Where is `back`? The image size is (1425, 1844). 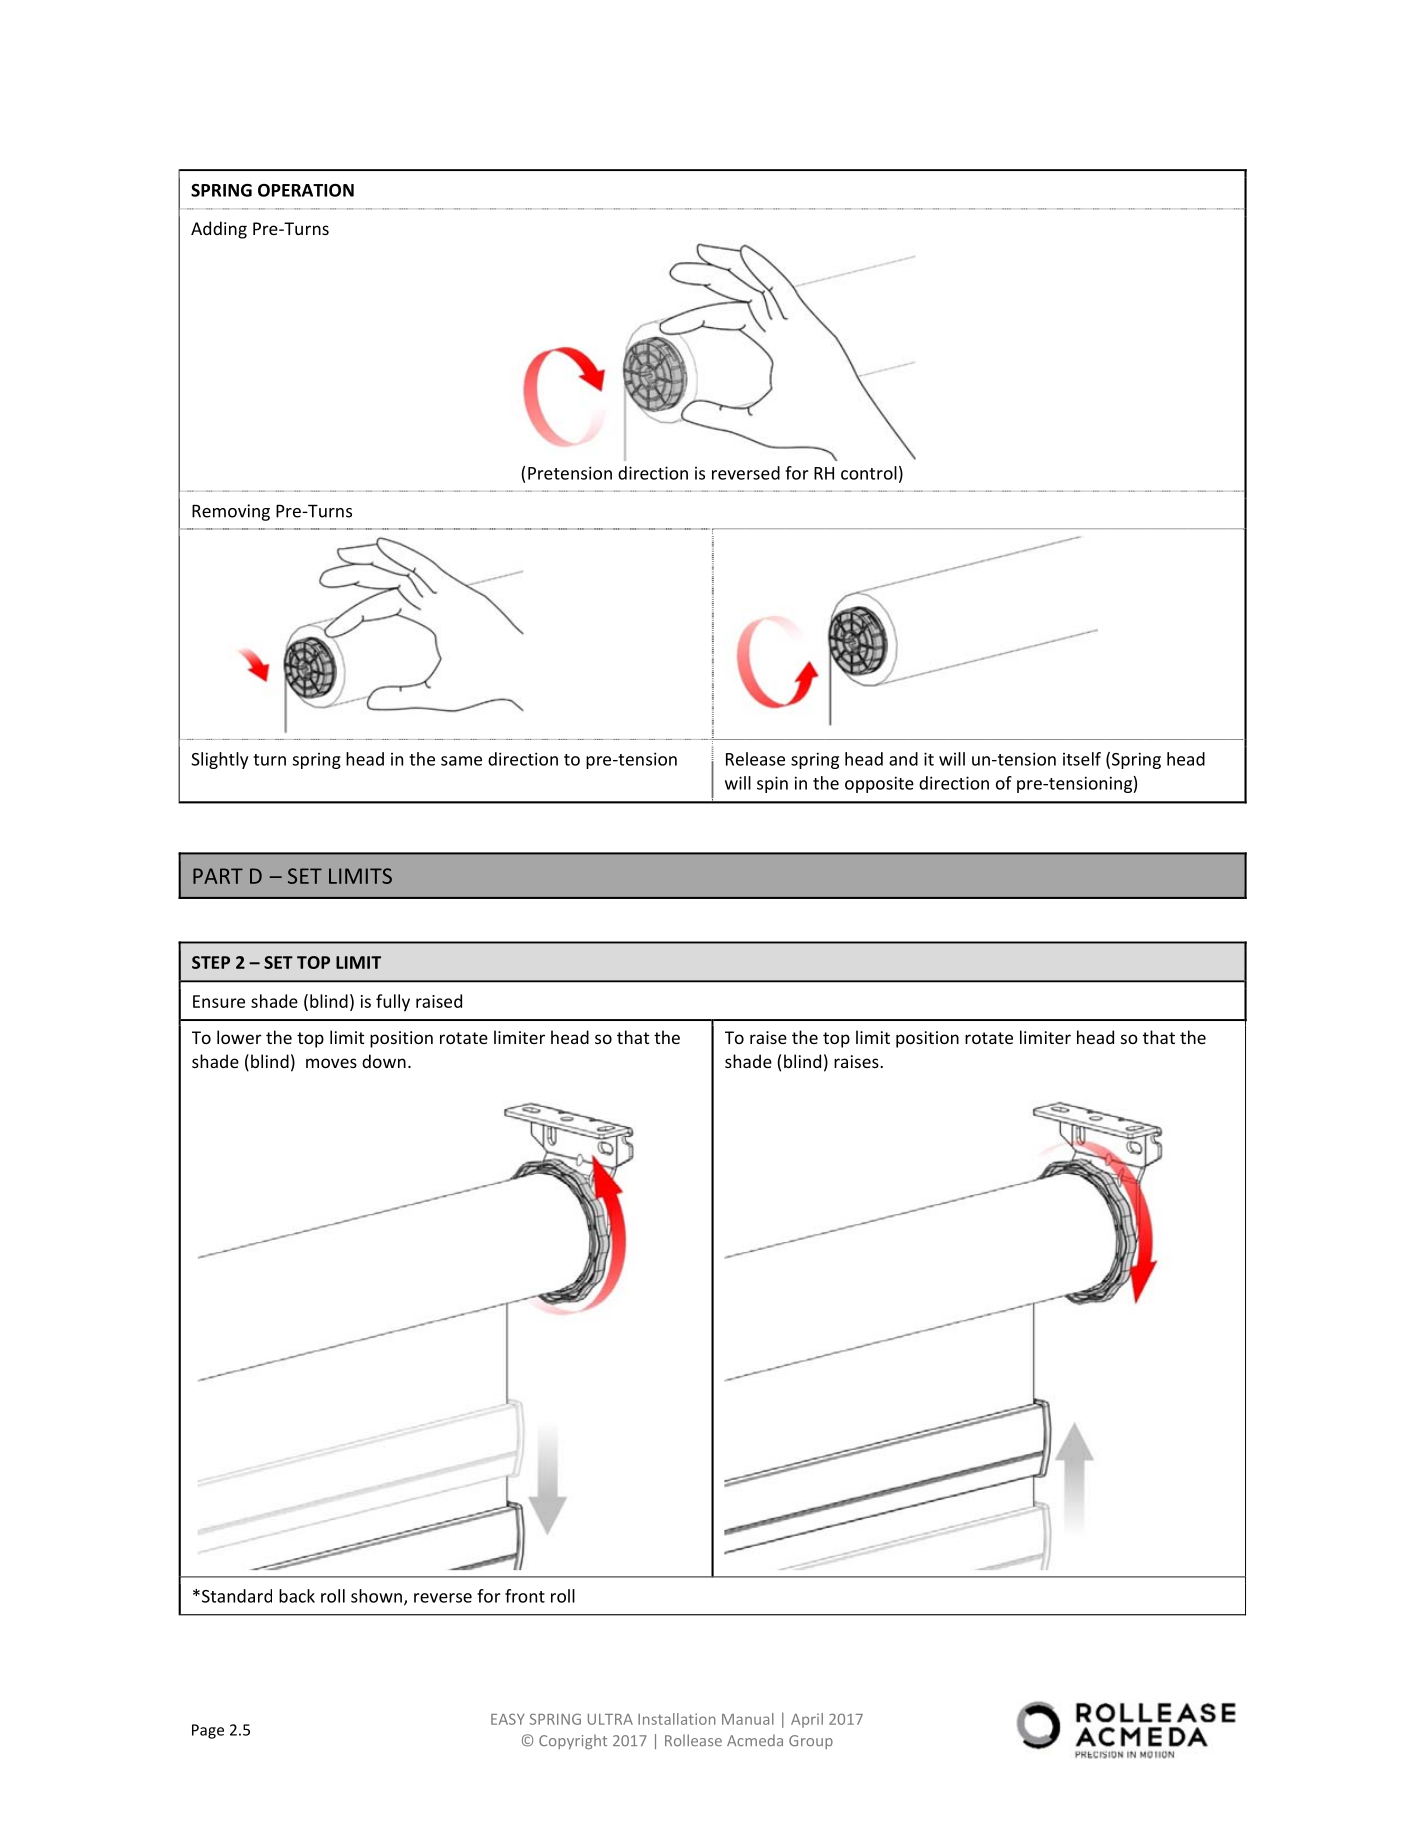 back is located at coordinates (297, 1596).
